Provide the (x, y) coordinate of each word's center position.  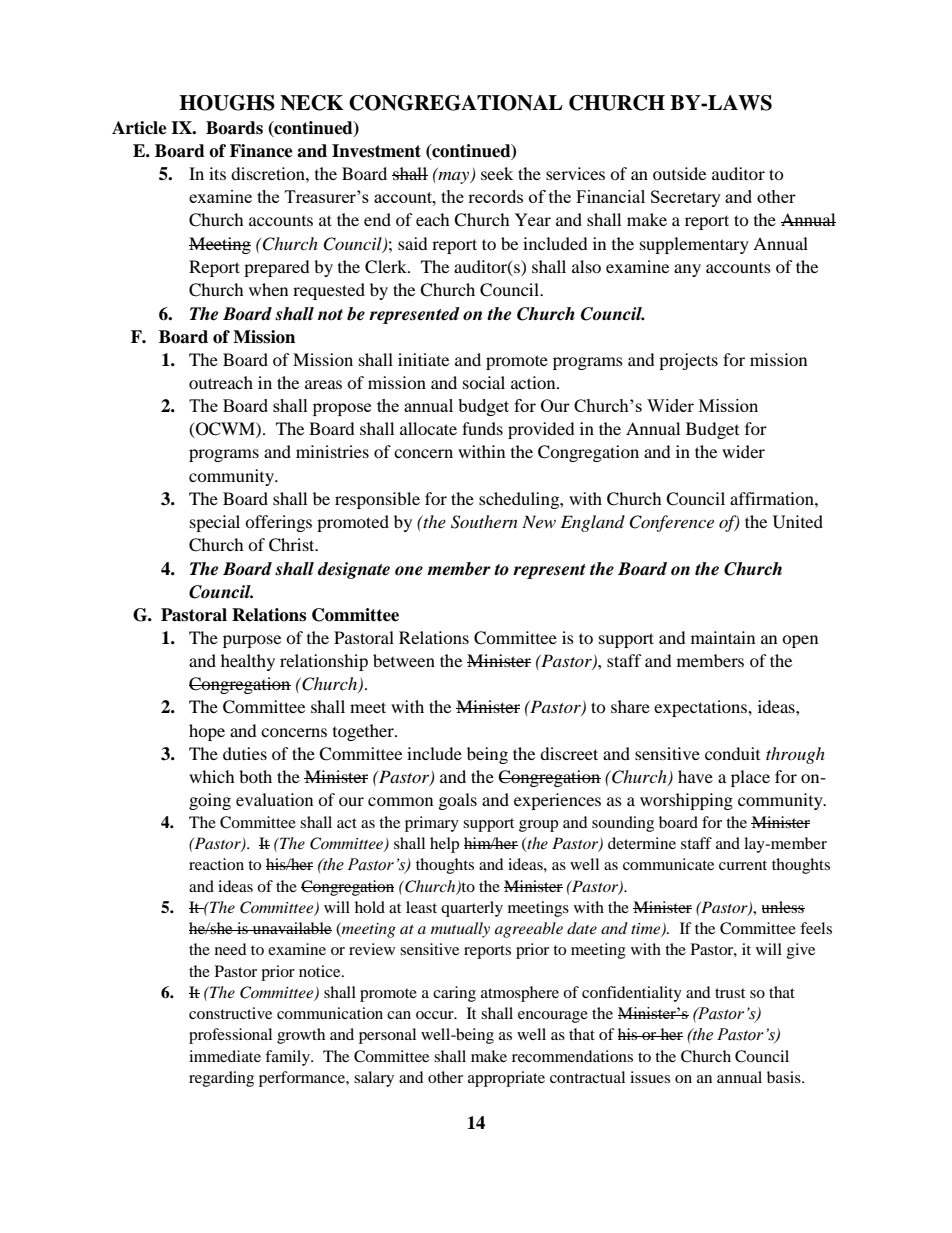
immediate (225, 1056)
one (409, 571)
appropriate (506, 1079)
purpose (252, 641)
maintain (723, 637)
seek (497, 173)
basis (785, 1077)
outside (679, 173)
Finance (261, 151)
